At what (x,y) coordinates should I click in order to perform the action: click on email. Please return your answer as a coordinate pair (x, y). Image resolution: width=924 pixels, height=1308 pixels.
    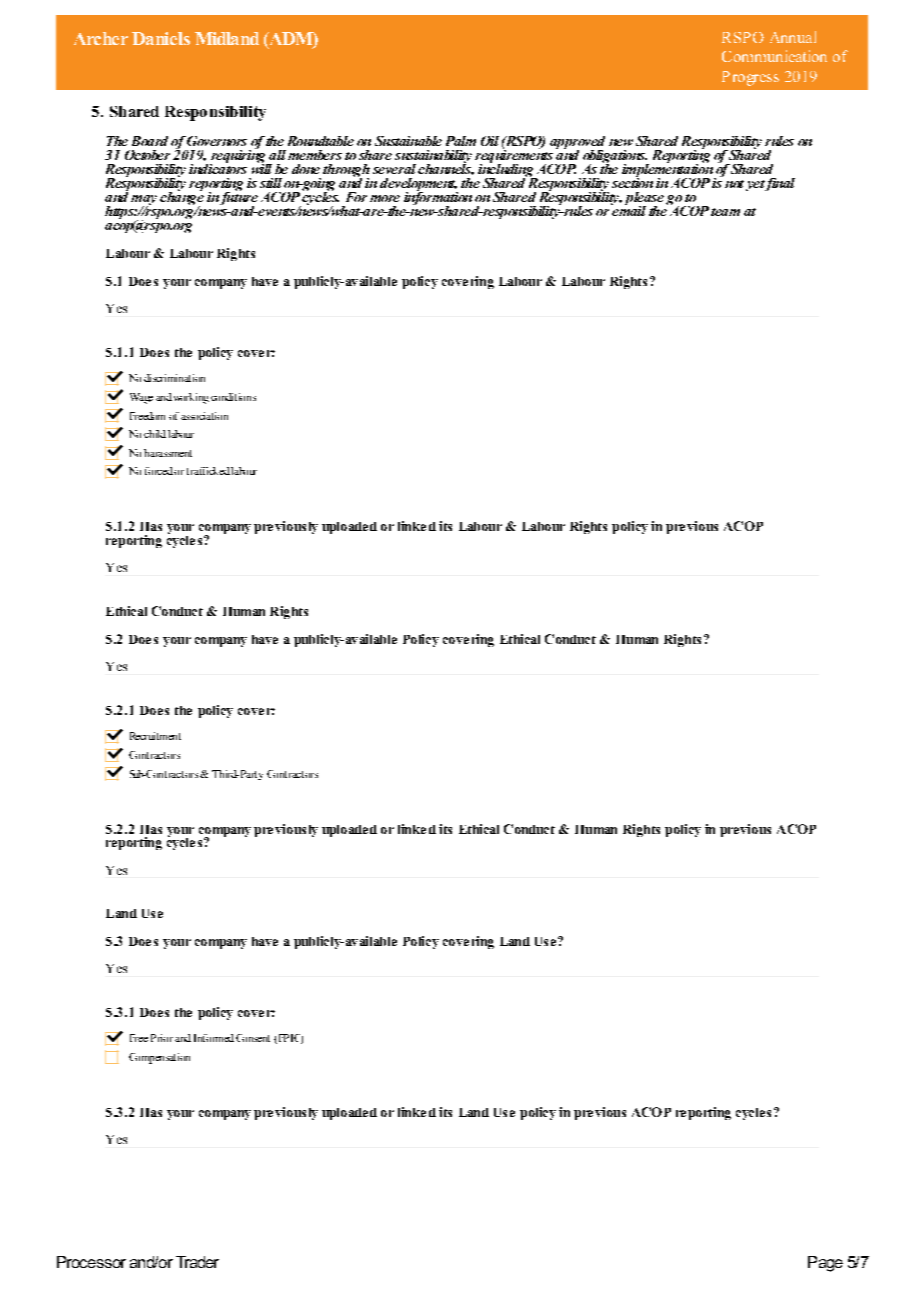
    Looking at the image, I should click on (628, 209).
